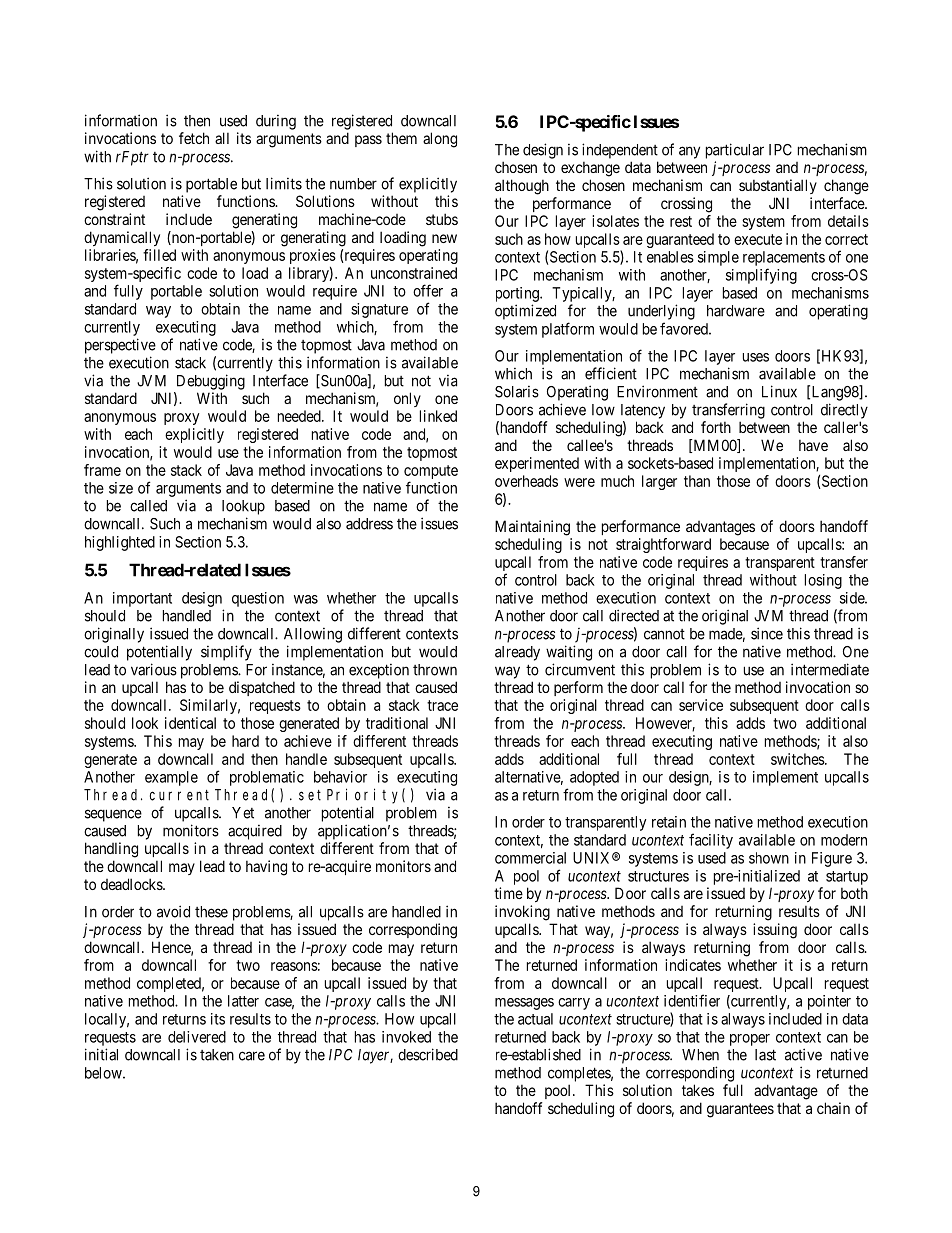 The image size is (952, 1233). Describe the element at coordinates (517, 392) in the image. I see `Solaris` at that location.
